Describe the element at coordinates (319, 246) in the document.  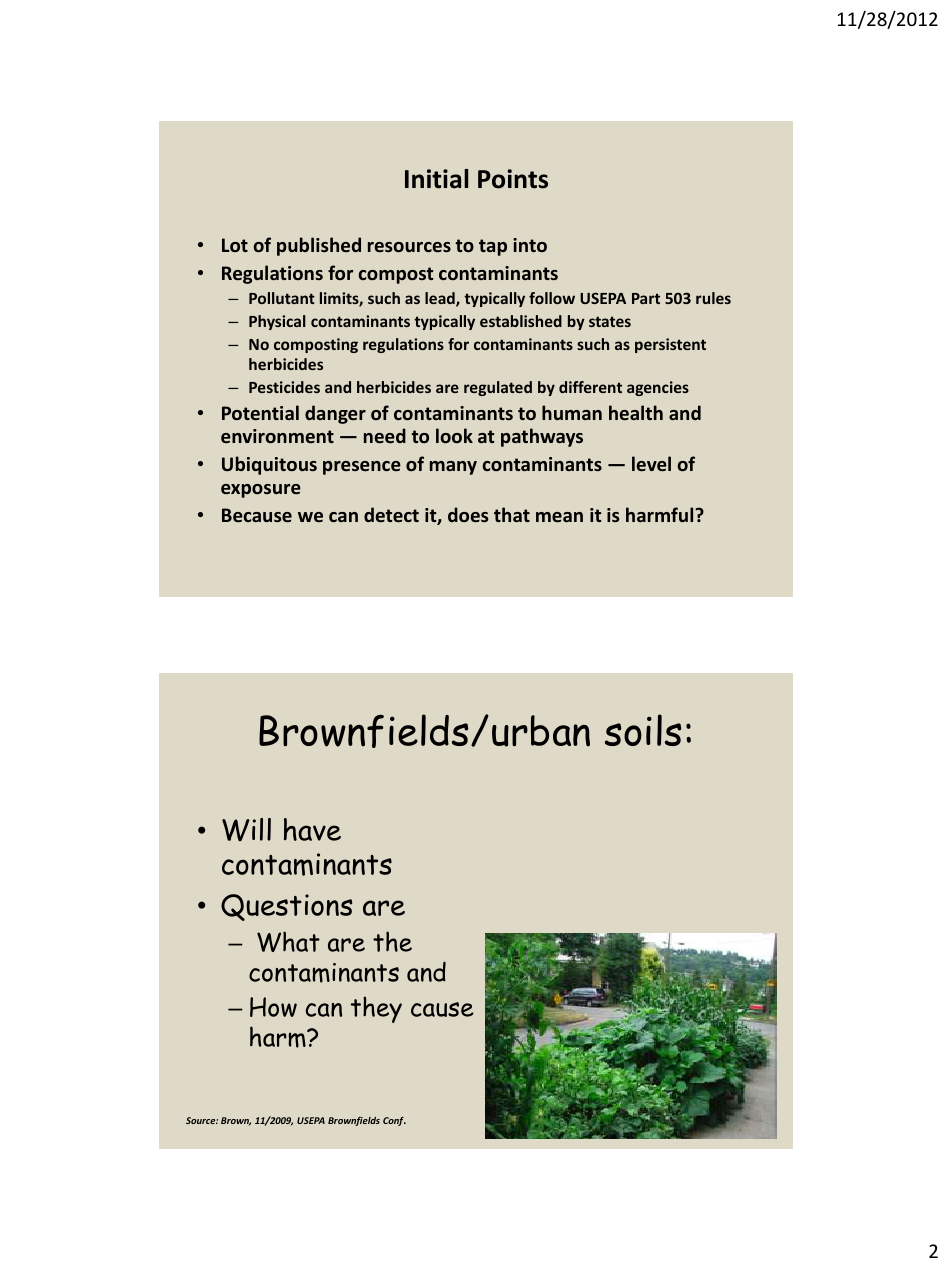
I see `published` at that location.
